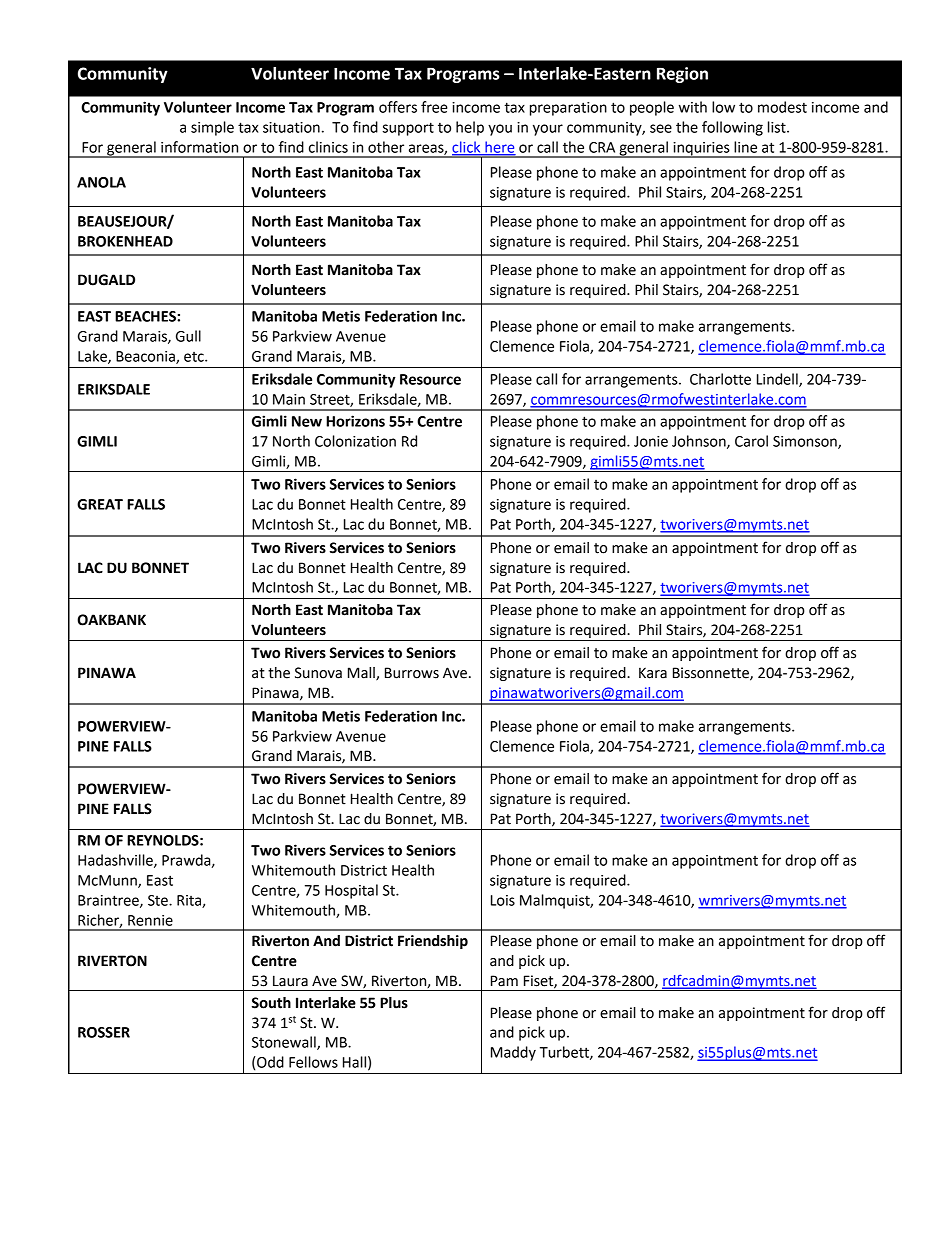 The width and height of the image is (952, 1233). I want to click on GREAT, so click(100, 504).
